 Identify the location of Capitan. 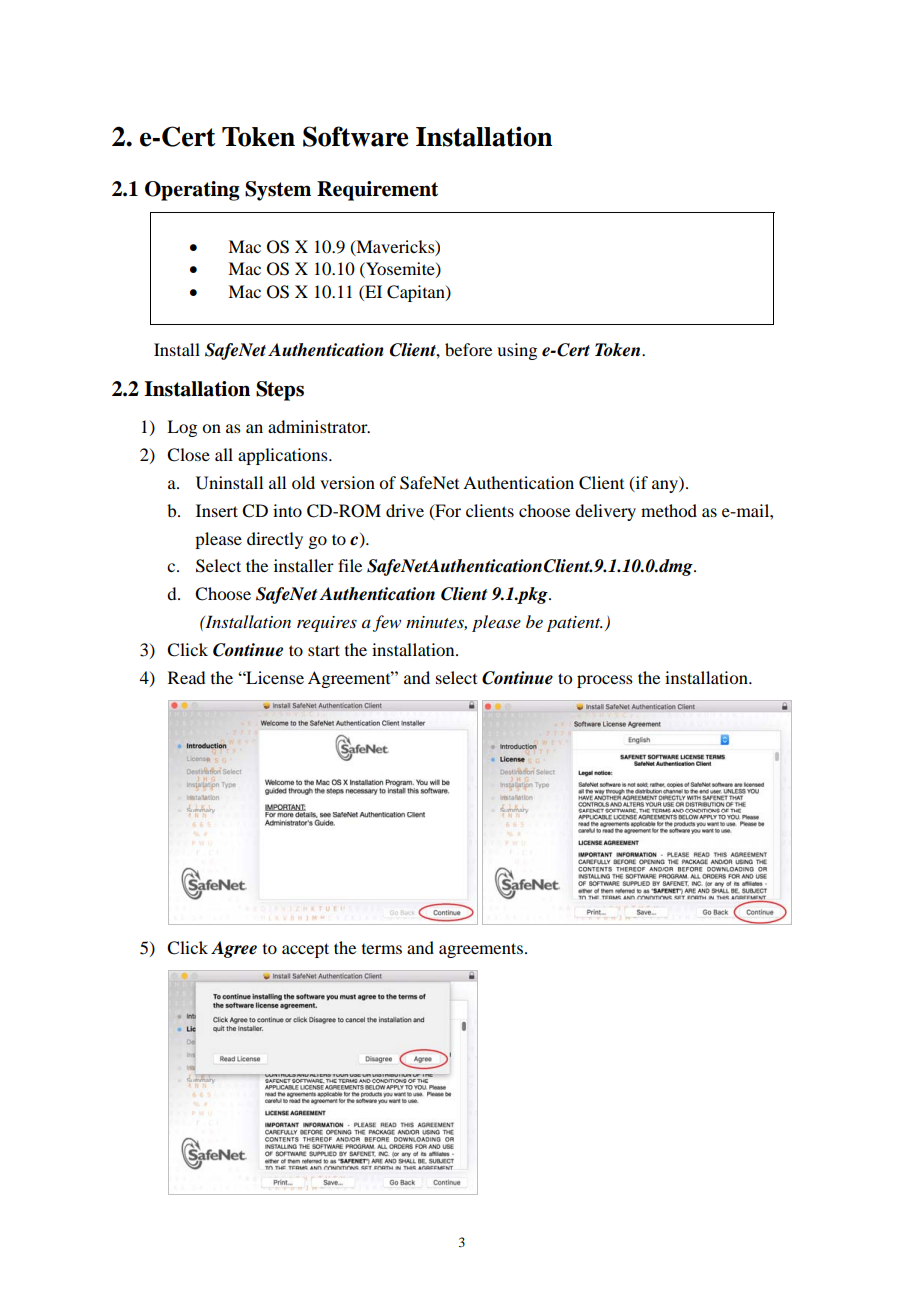
(417, 293).
